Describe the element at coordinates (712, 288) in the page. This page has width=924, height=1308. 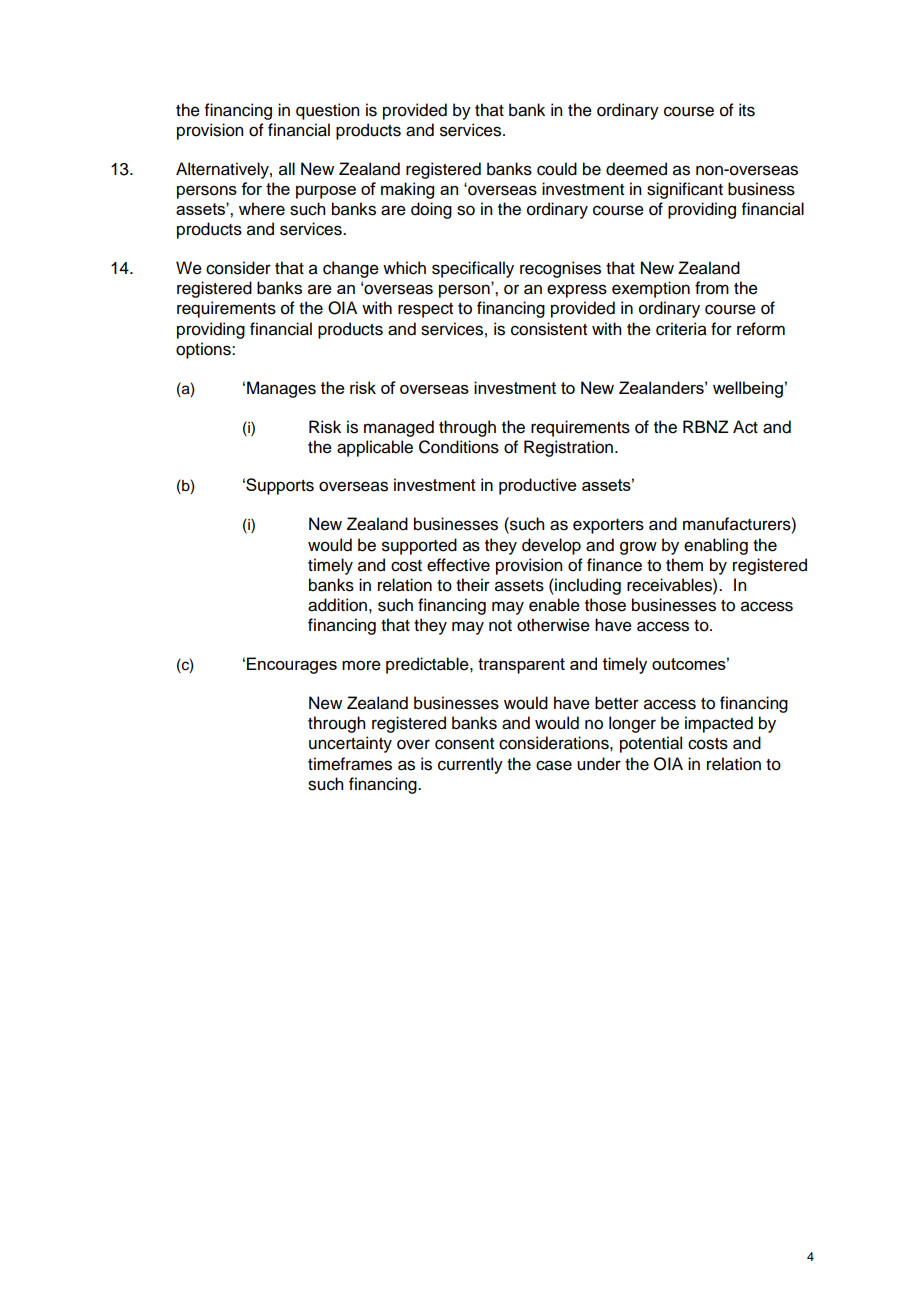
I see `from` at that location.
